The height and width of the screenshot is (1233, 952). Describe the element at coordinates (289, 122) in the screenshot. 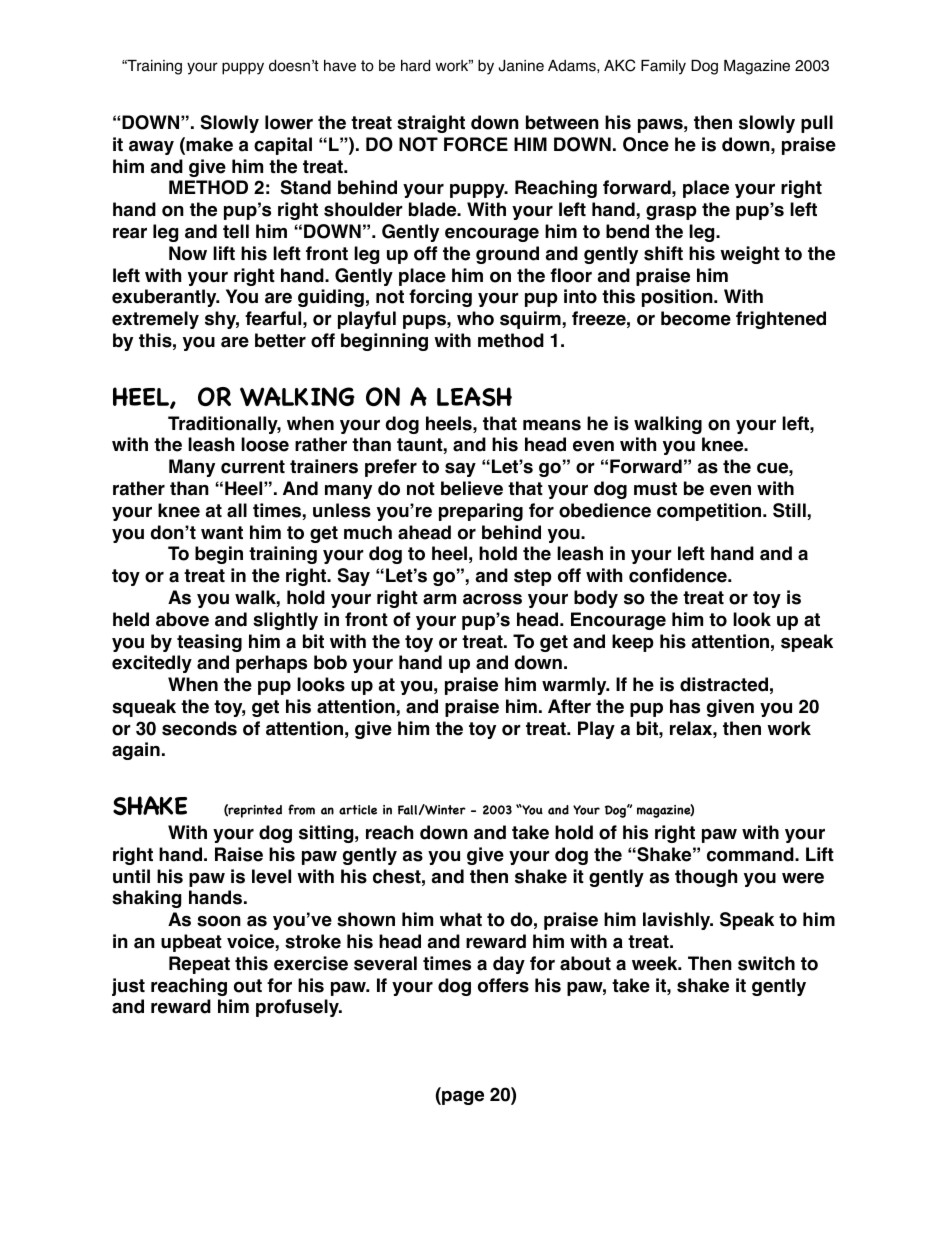

I see `lower` at that location.
